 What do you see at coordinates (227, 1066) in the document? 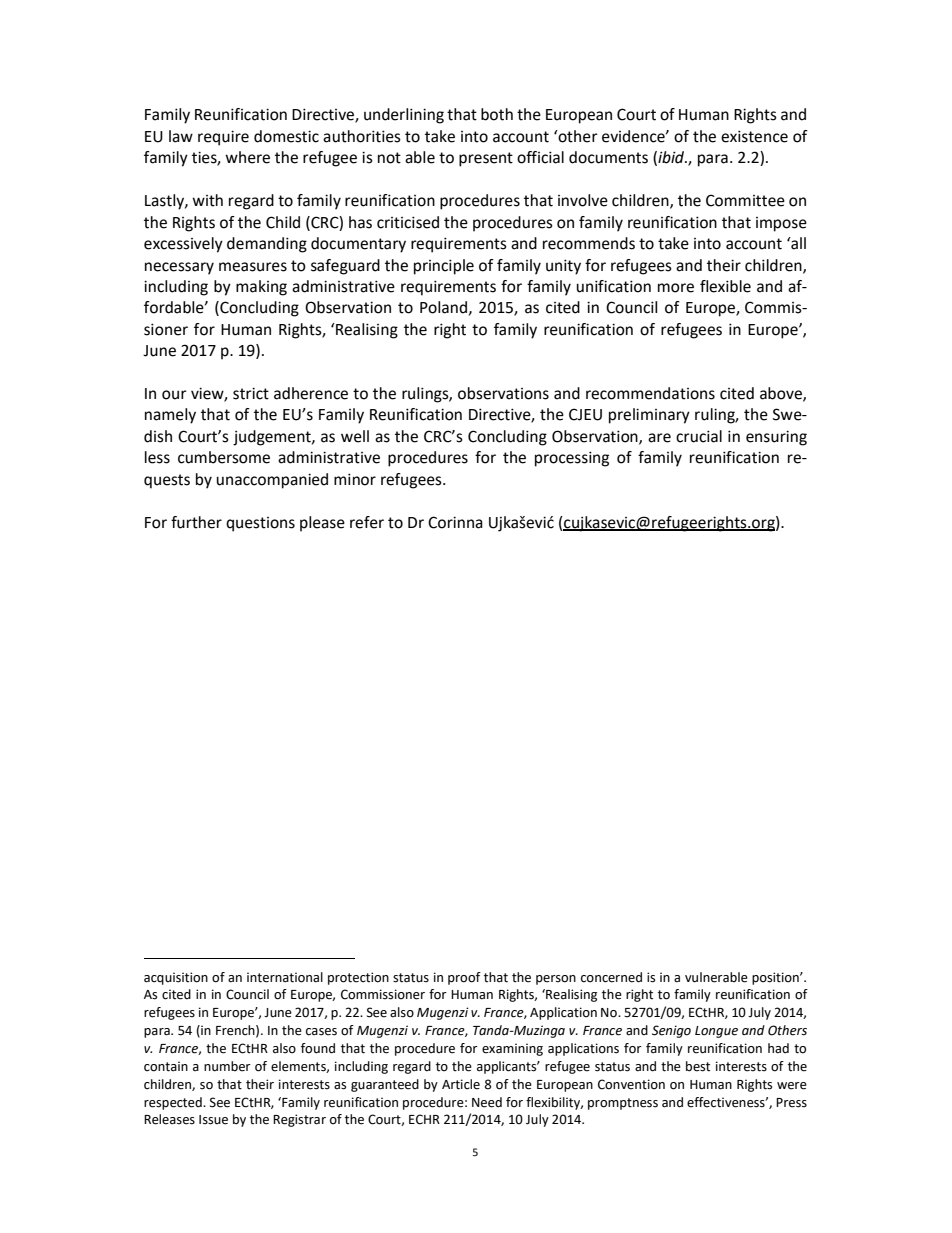
I see `number` at bounding box center [227, 1066].
